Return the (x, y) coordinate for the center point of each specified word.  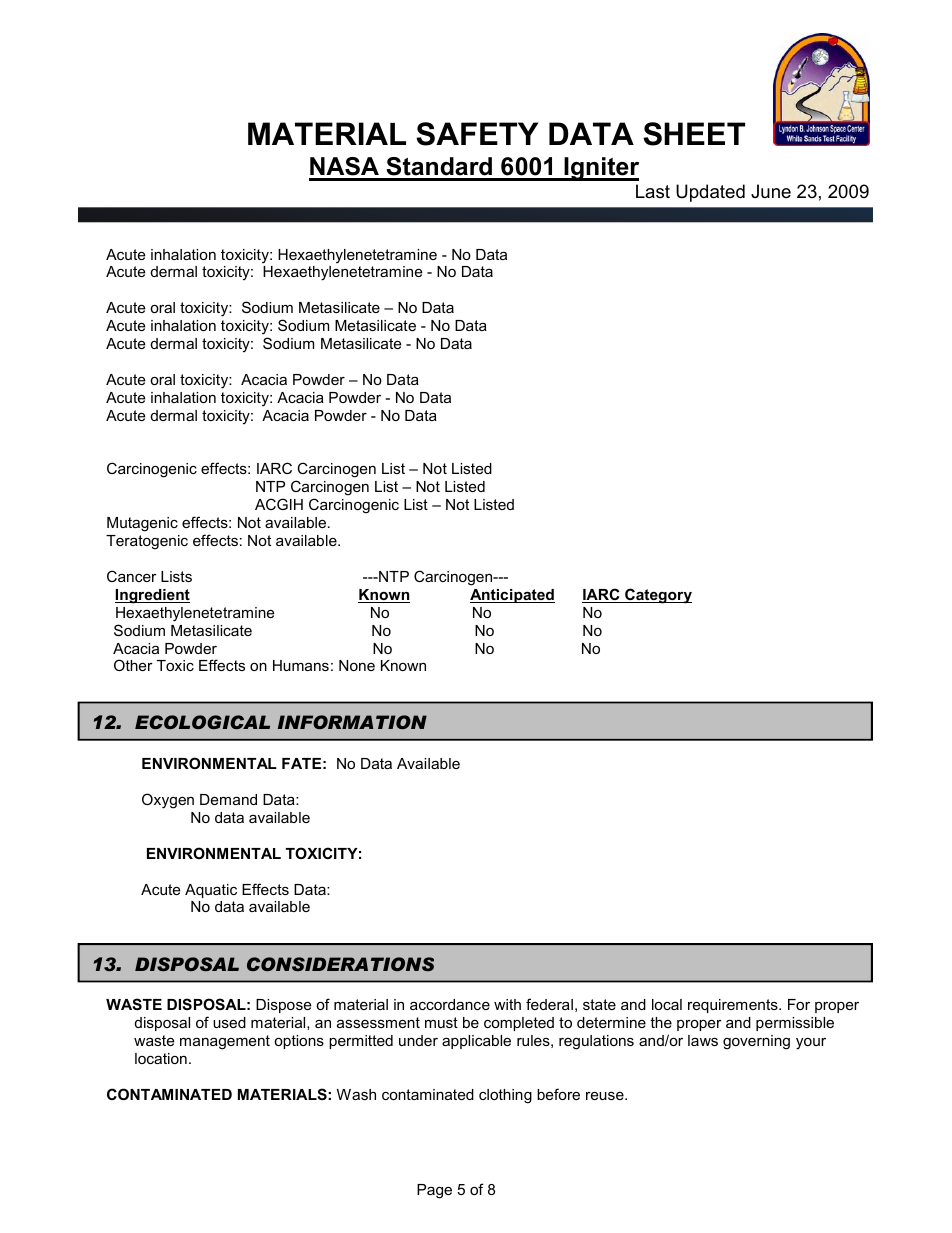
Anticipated (512, 596)
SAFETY (477, 134)
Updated (710, 193)
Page (434, 1191)
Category (657, 596)
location (161, 1058)
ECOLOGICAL (202, 722)
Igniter (600, 169)
